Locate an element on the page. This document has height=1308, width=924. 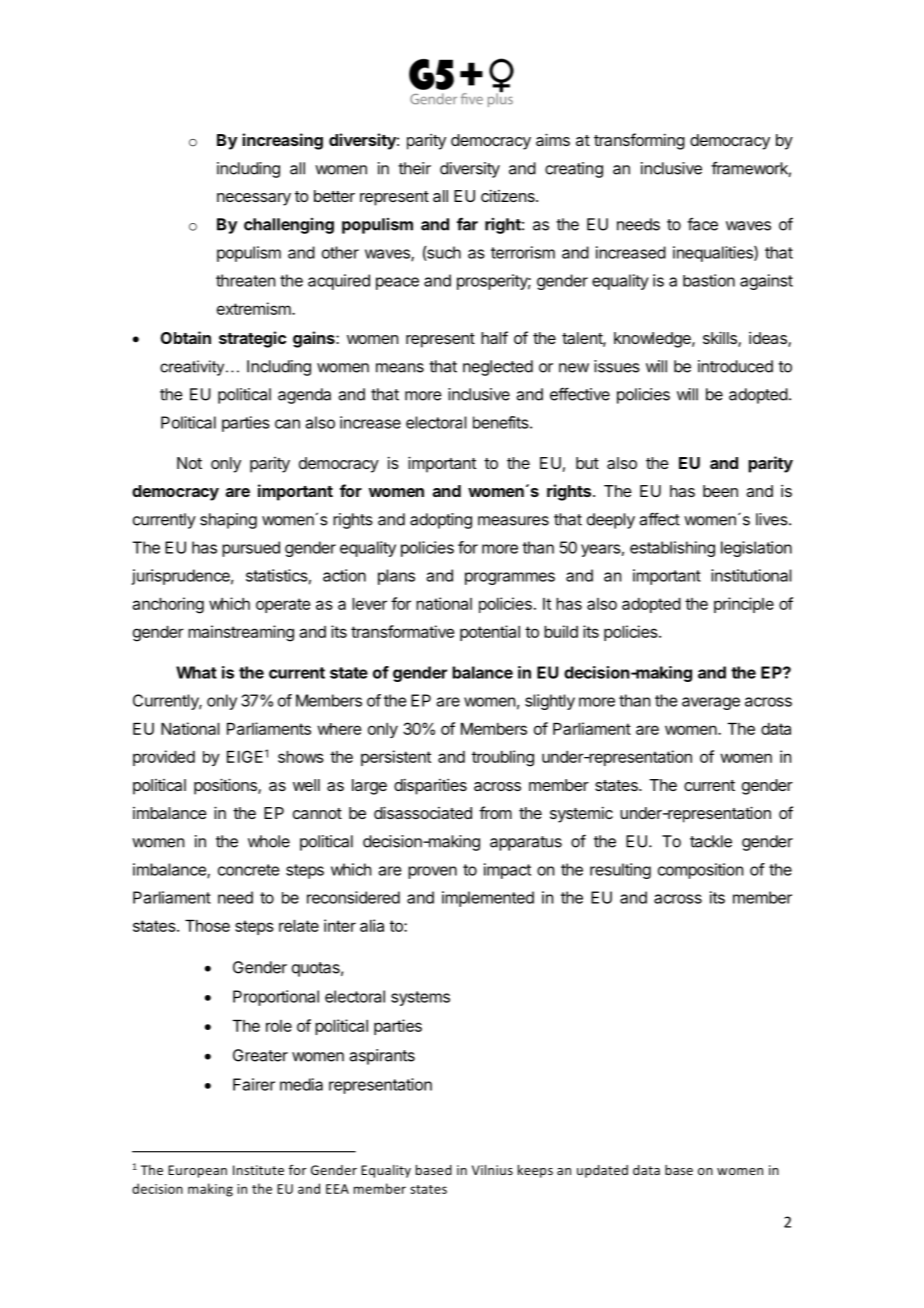
necessary is located at coordinates (254, 199).
